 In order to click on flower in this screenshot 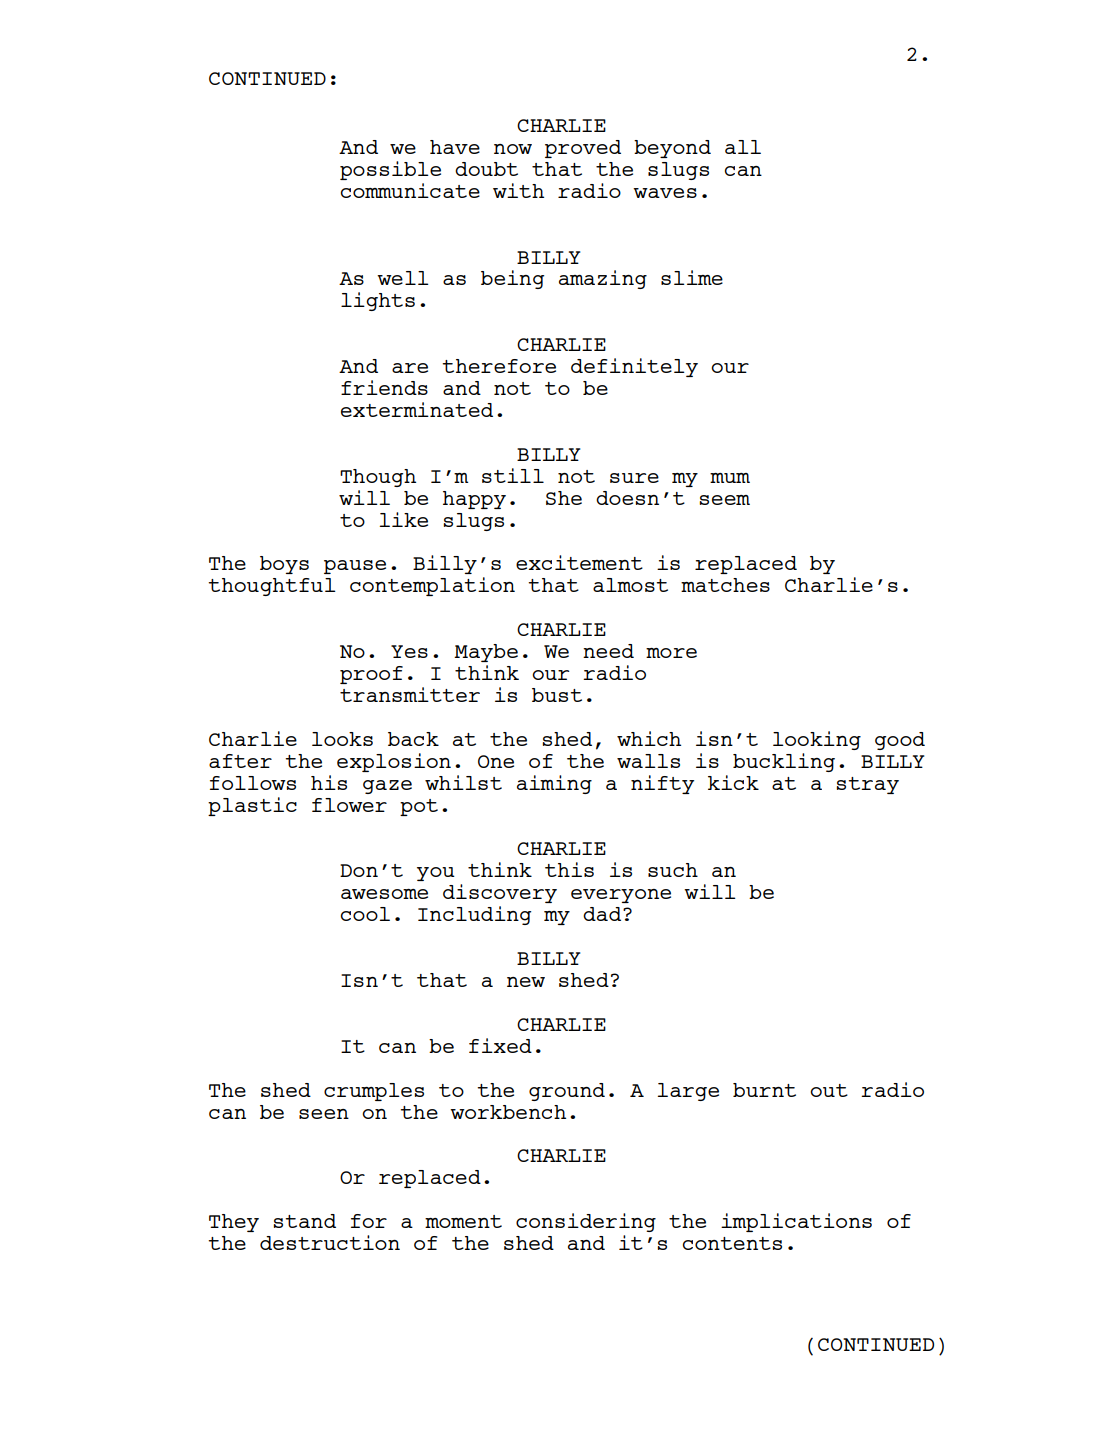, I will do `click(349, 805)`.
